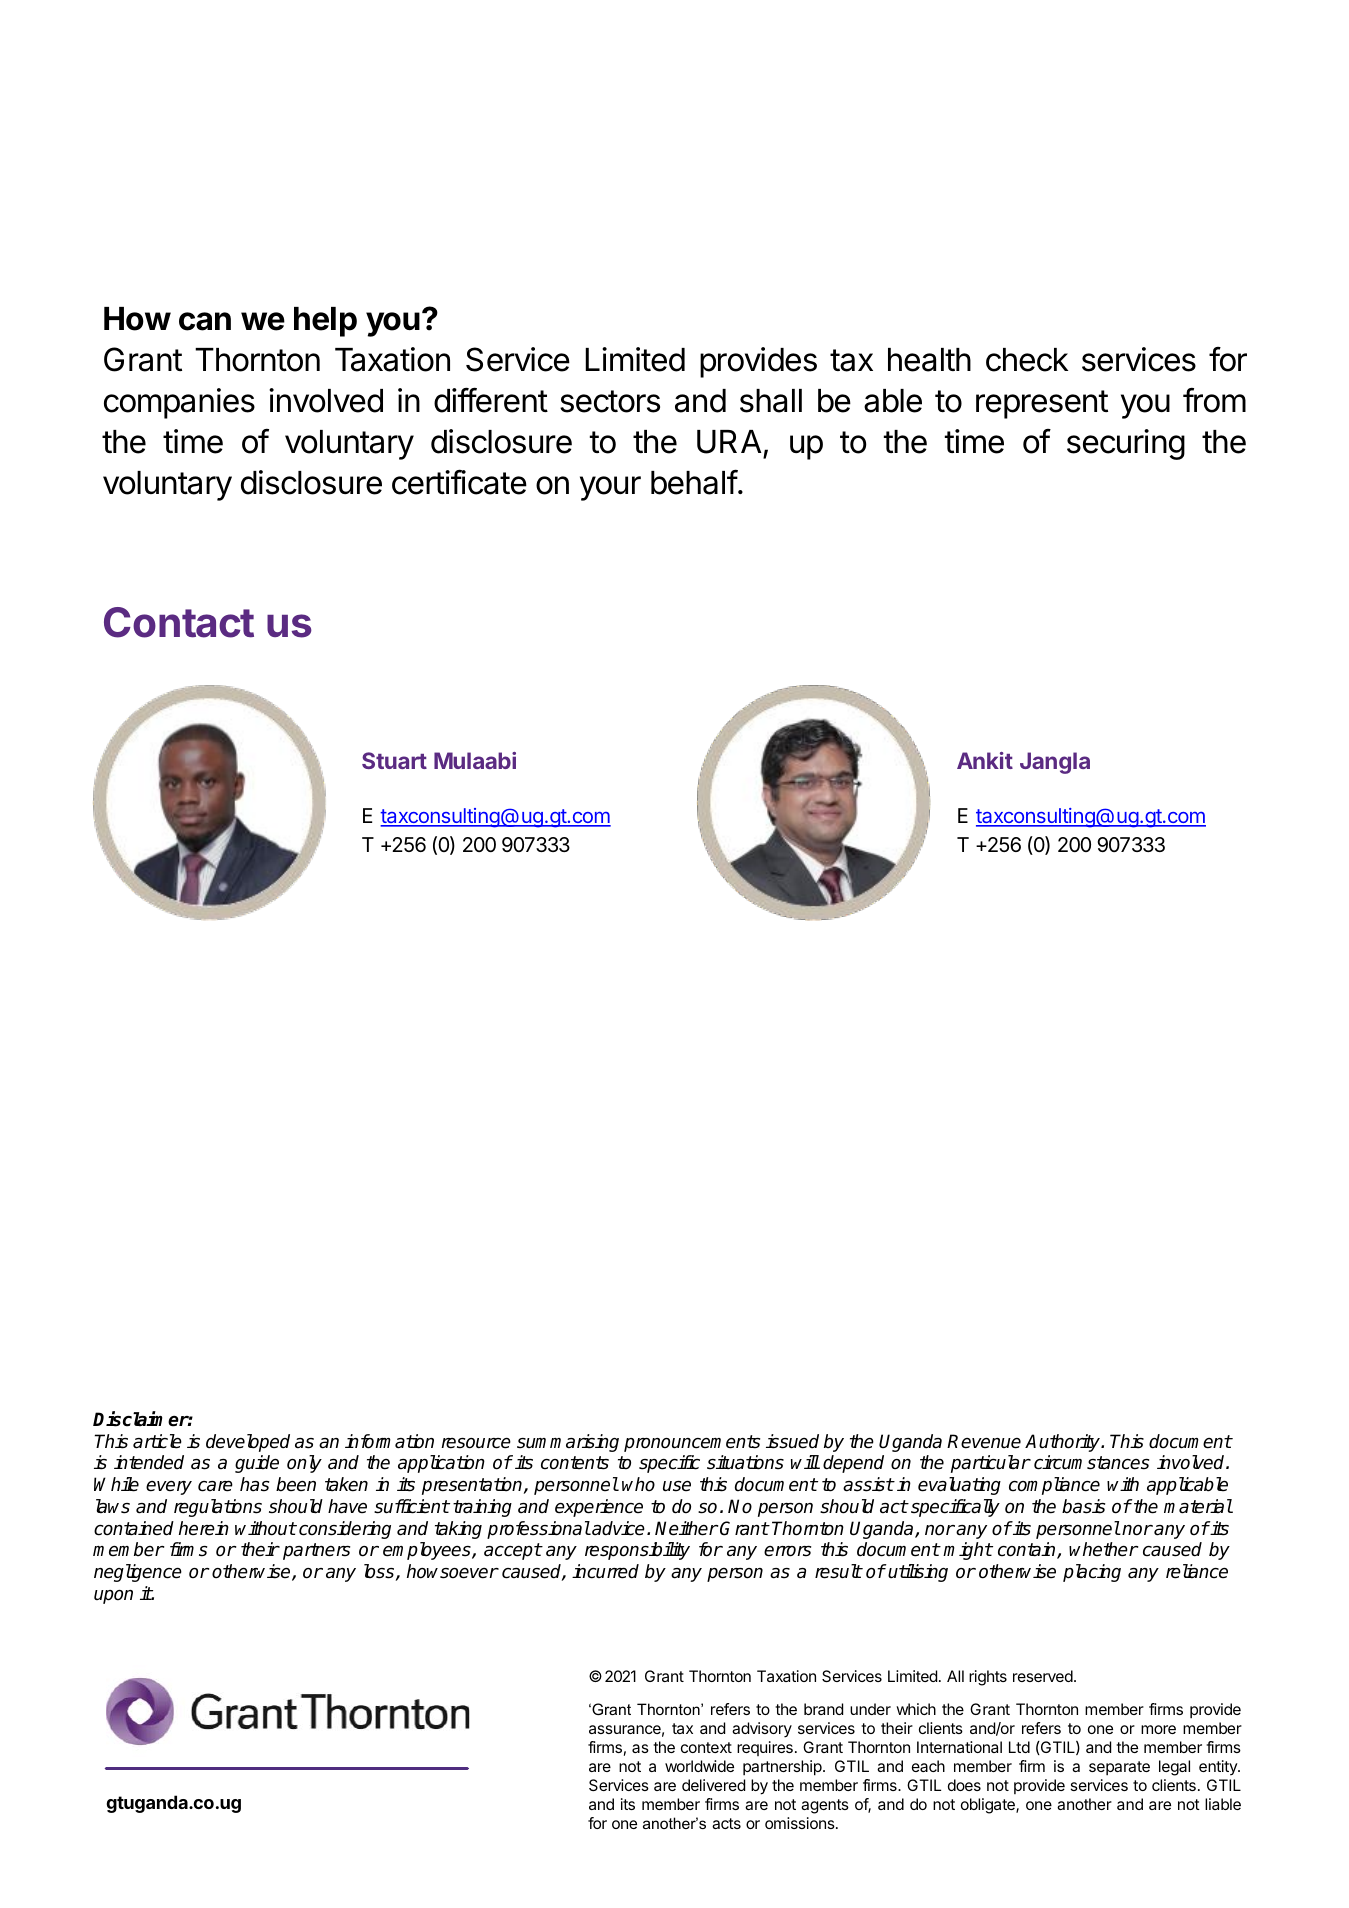 The image size is (1349, 1908). I want to click on who, so click(638, 1484).
